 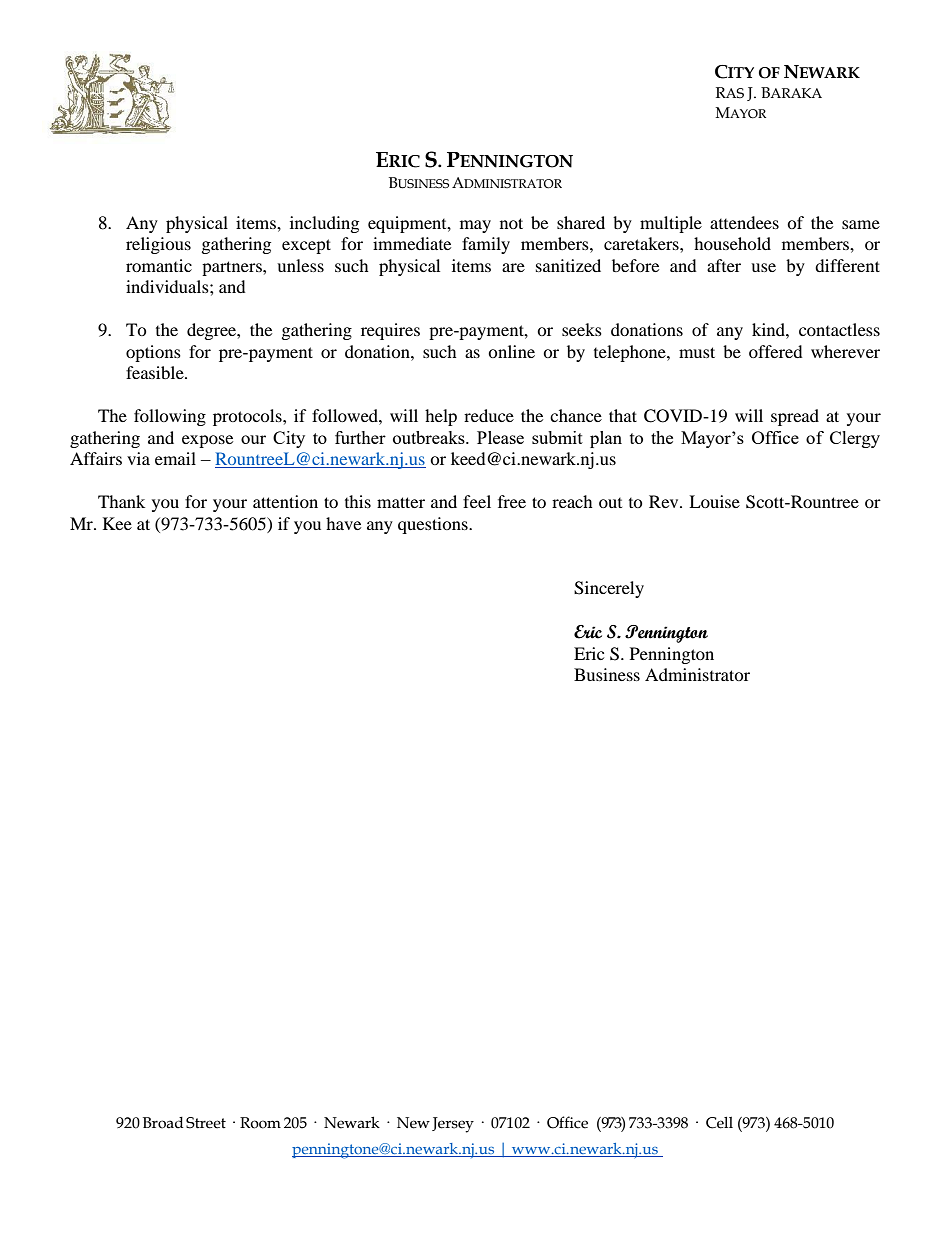 I want to click on Jersey, so click(x=453, y=1125).
